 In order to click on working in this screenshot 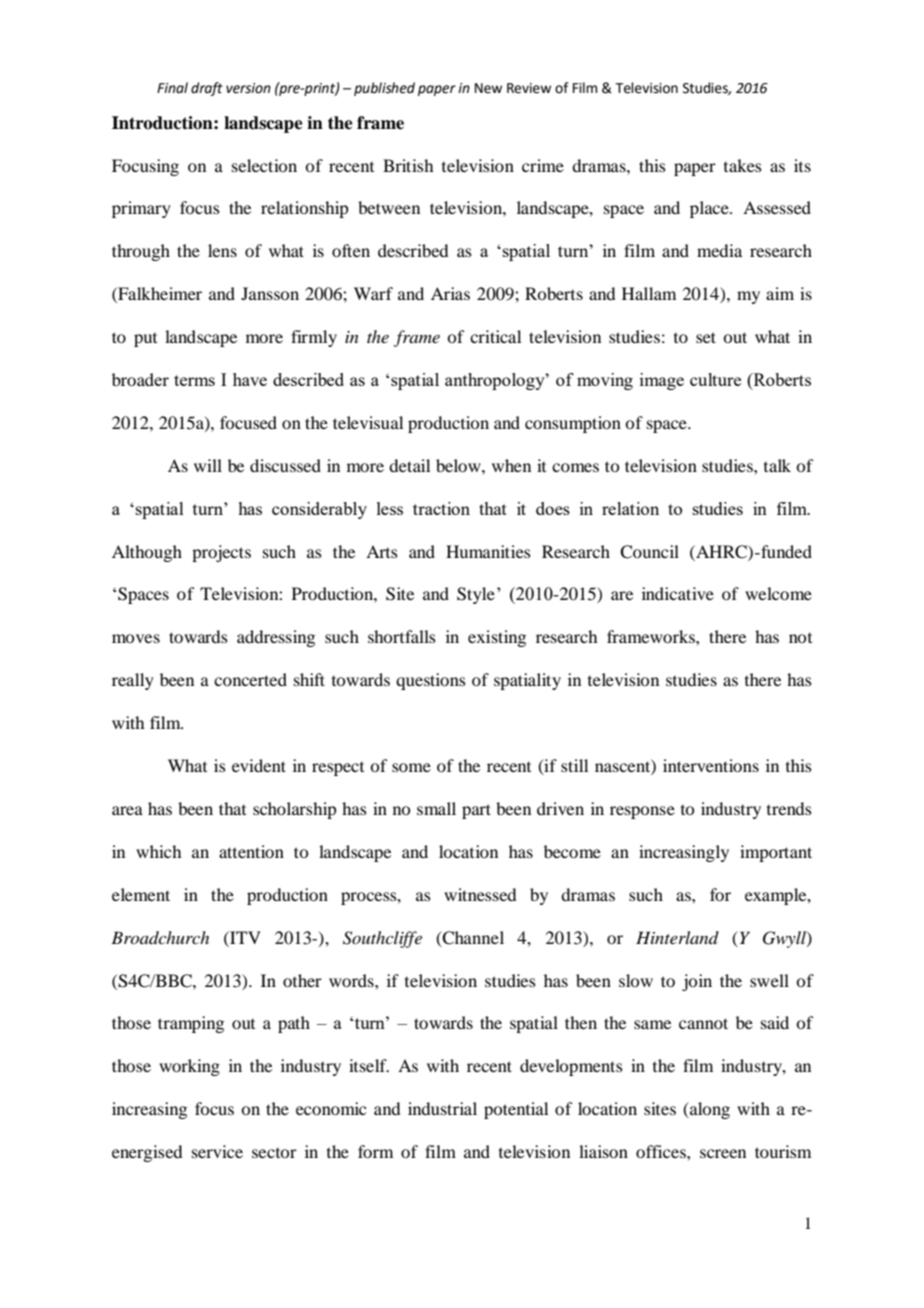, I will do `click(189, 1067)`.
